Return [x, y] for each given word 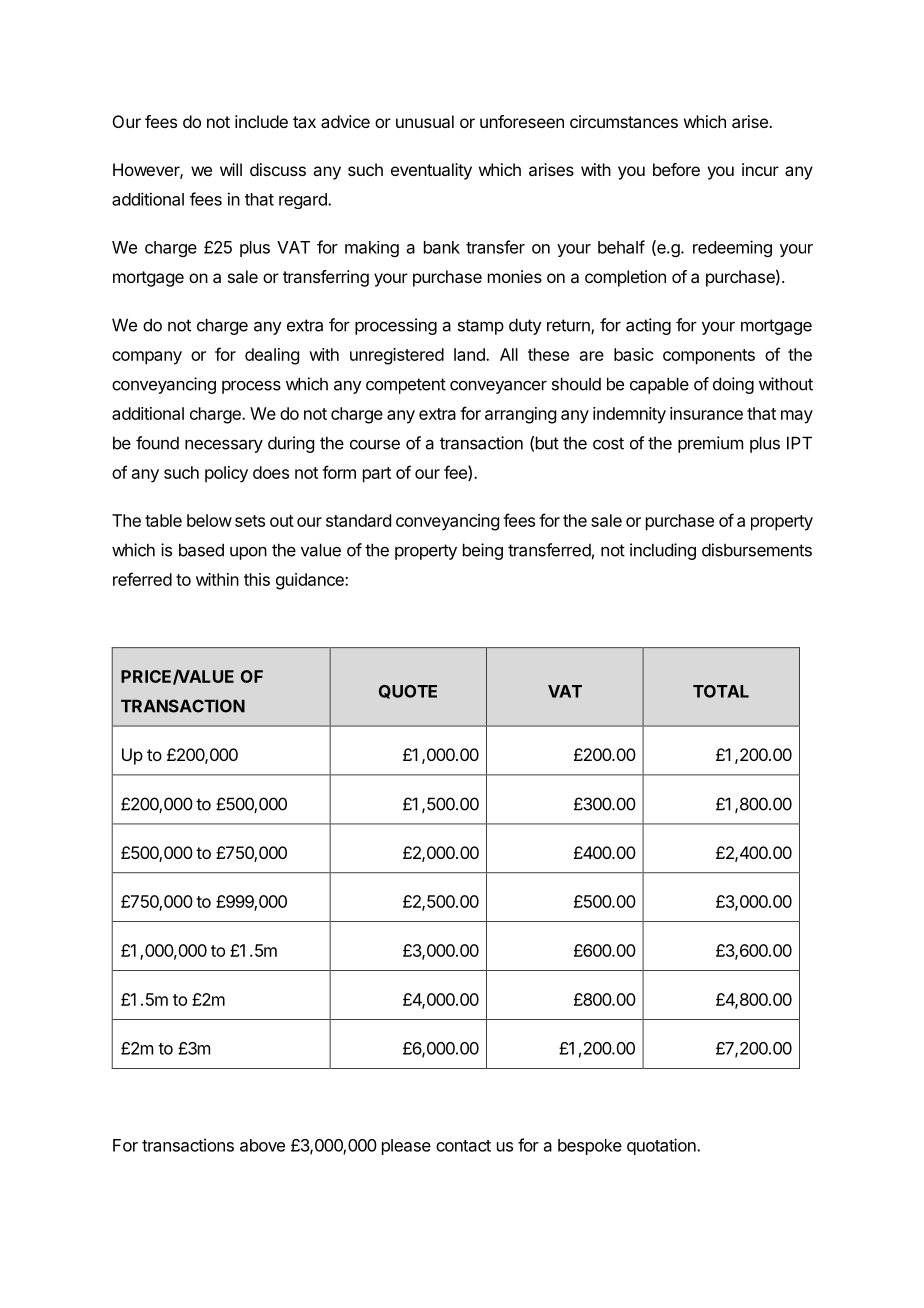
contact [463, 1146]
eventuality [431, 171]
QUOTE [408, 692]
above [262, 1145]
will [231, 169]
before [676, 169]
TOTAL [721, 691]
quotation [662, 1146]
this [257, 579]
